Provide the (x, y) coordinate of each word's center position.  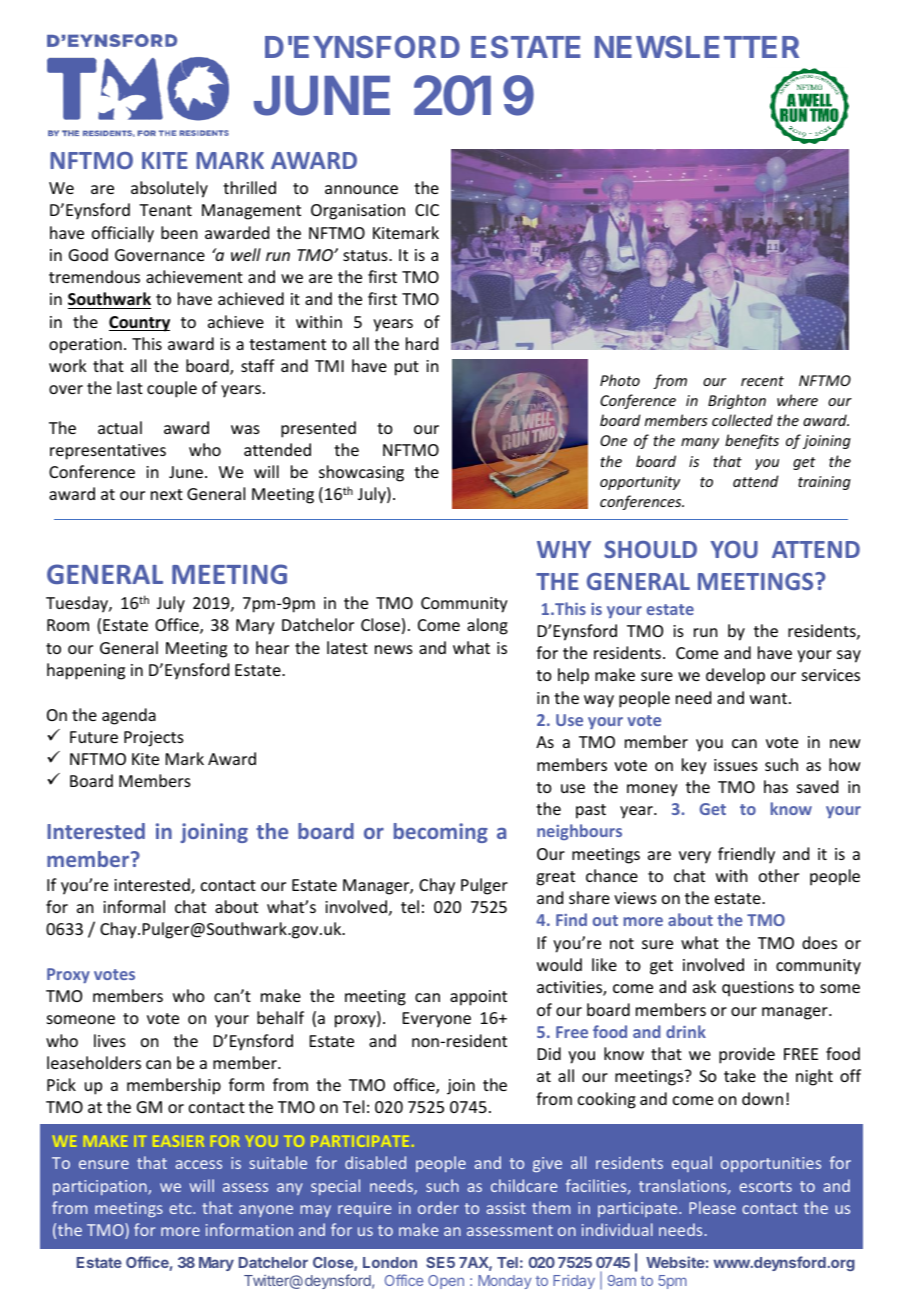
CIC (427, 210)
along (487, 626)
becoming (441, 833)
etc (181, 1208)
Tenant (165, 210)
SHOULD (650, 549)
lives (110, 1040)
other (779, 875)
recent (762, 381)
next (167, 494)
